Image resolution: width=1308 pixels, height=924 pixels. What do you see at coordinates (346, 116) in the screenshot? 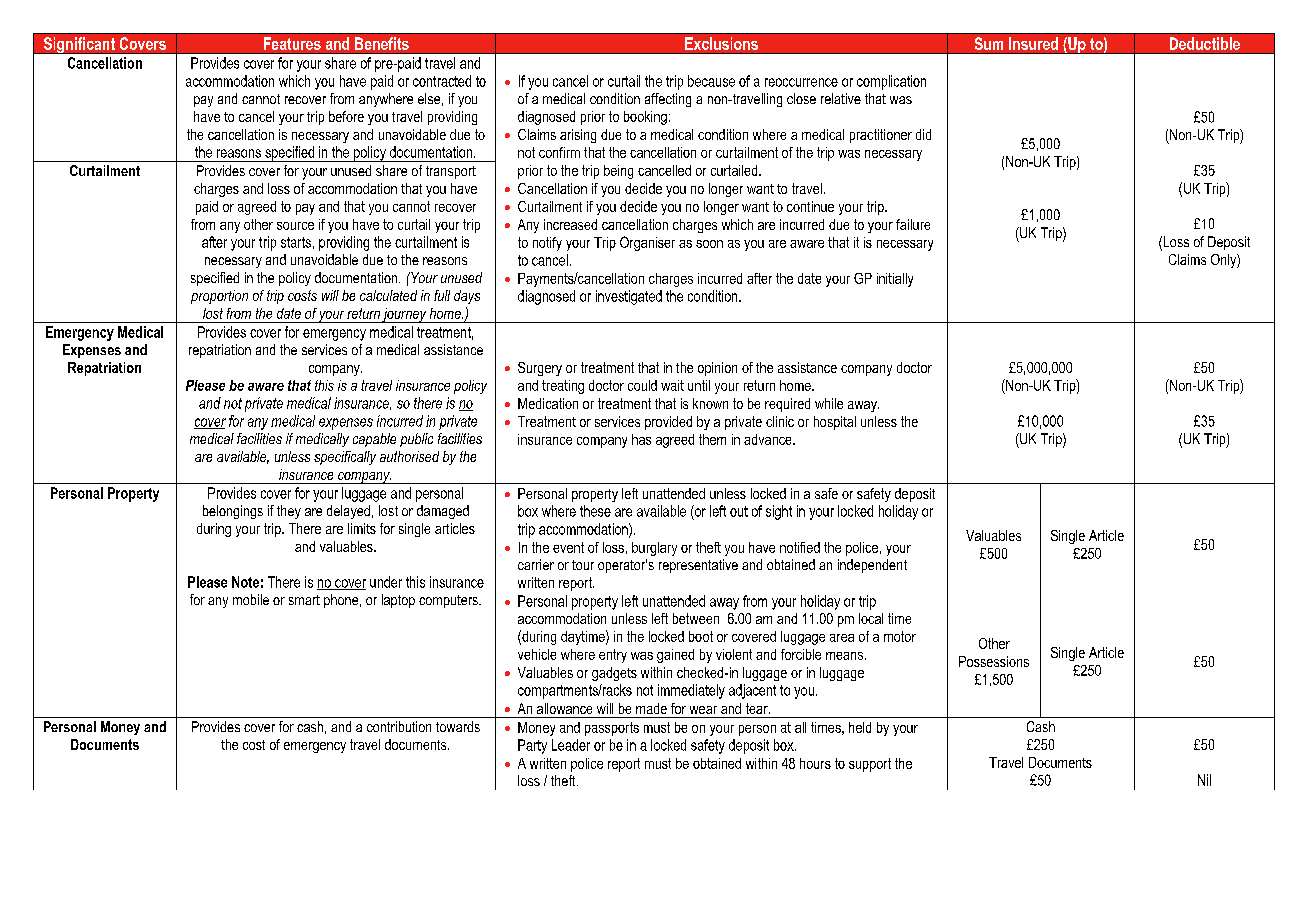
I see `before` at bounding box center [346, 116].
